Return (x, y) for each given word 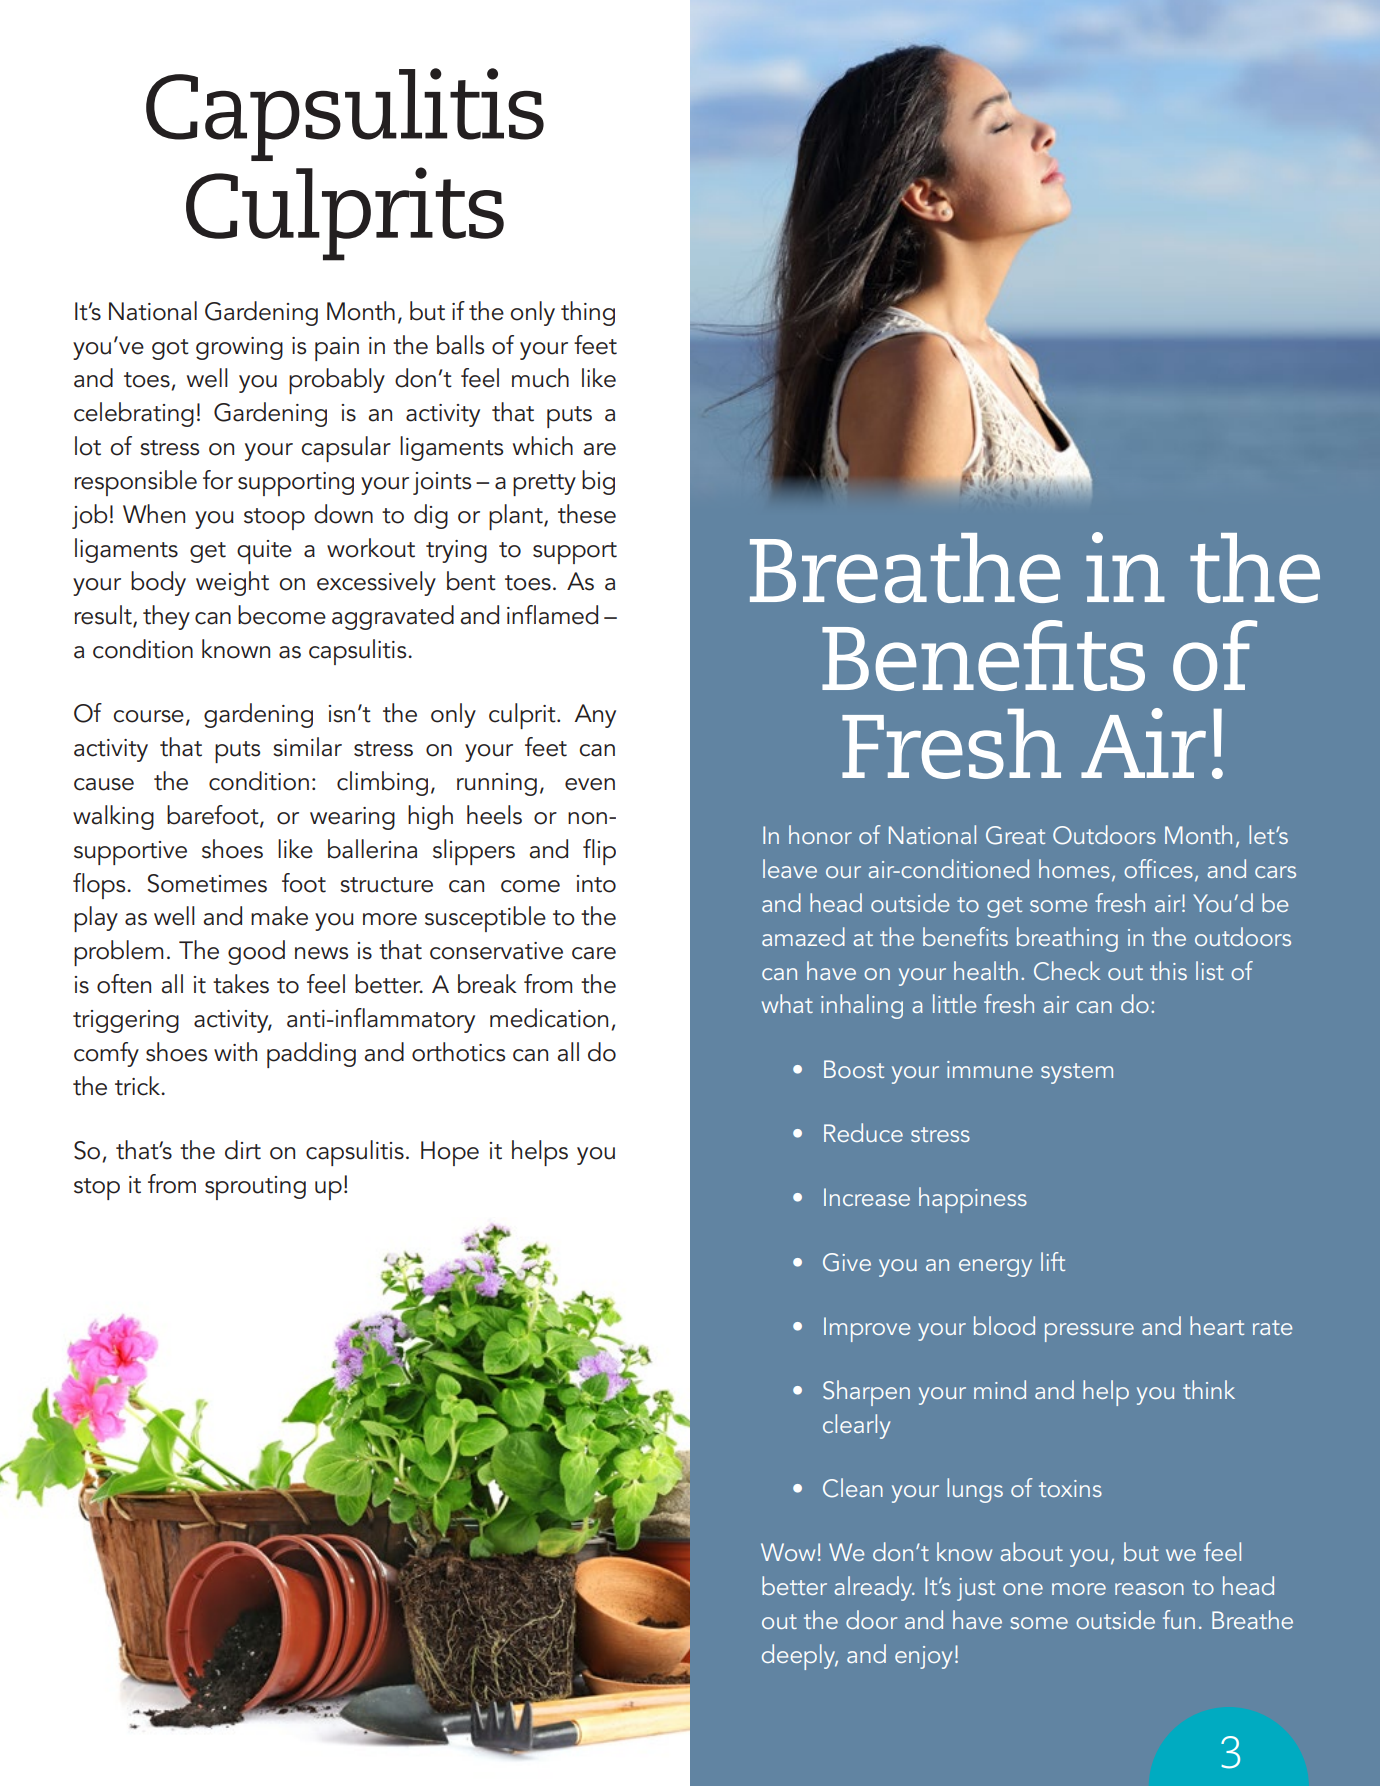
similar (307, 747)
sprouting (255, 1188)
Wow (788, 1552)
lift (1053, 1261)
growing (239, 348)
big (598, 482)
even (590, 784)
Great (1015, 835)
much (540, 378)
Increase (867, 1197)
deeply (800, 1657)
